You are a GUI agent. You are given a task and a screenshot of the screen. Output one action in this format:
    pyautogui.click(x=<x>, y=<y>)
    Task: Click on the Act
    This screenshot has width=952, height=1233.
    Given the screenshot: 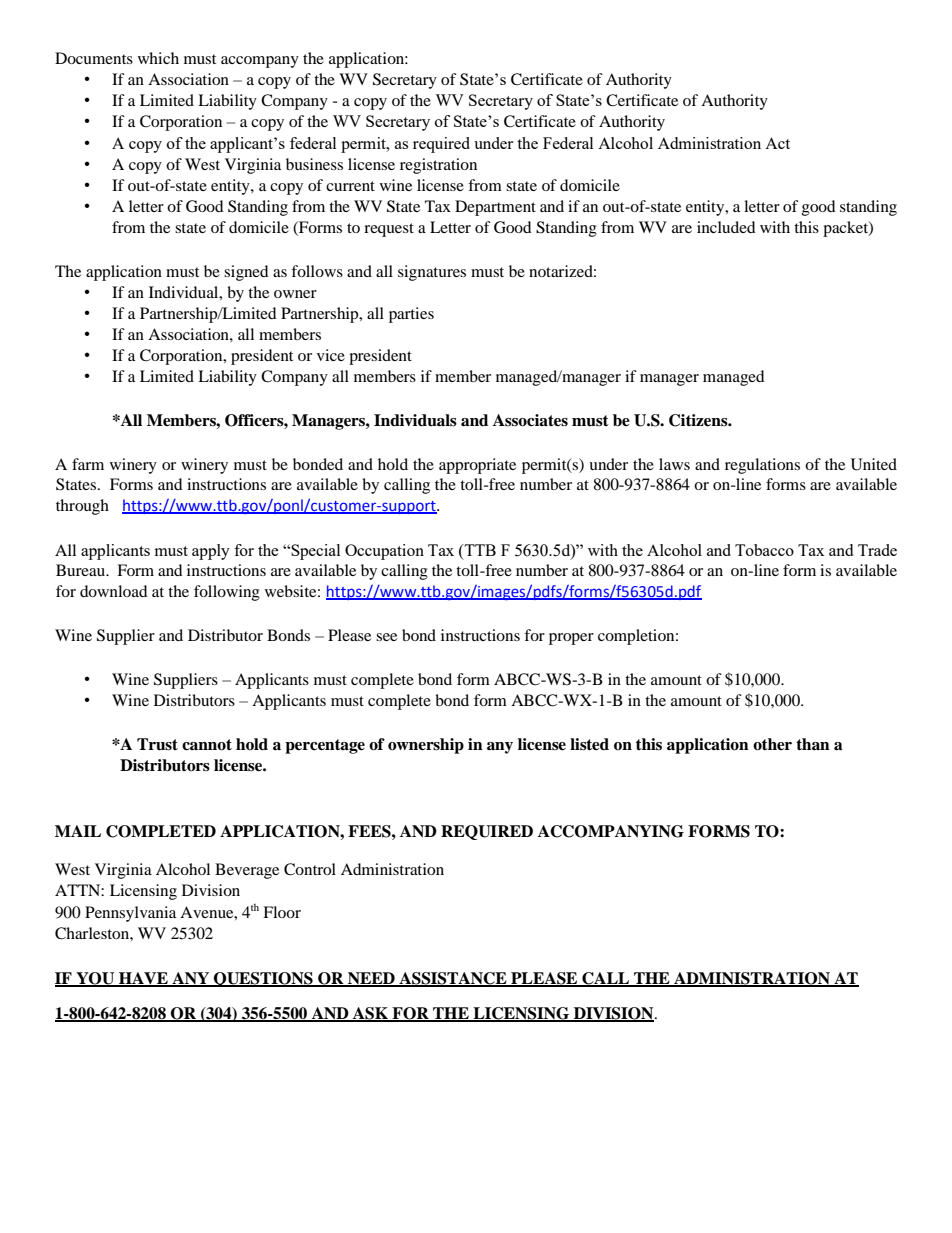 What is the action you would take?
    pyautogui.click(x=777, y=143)
